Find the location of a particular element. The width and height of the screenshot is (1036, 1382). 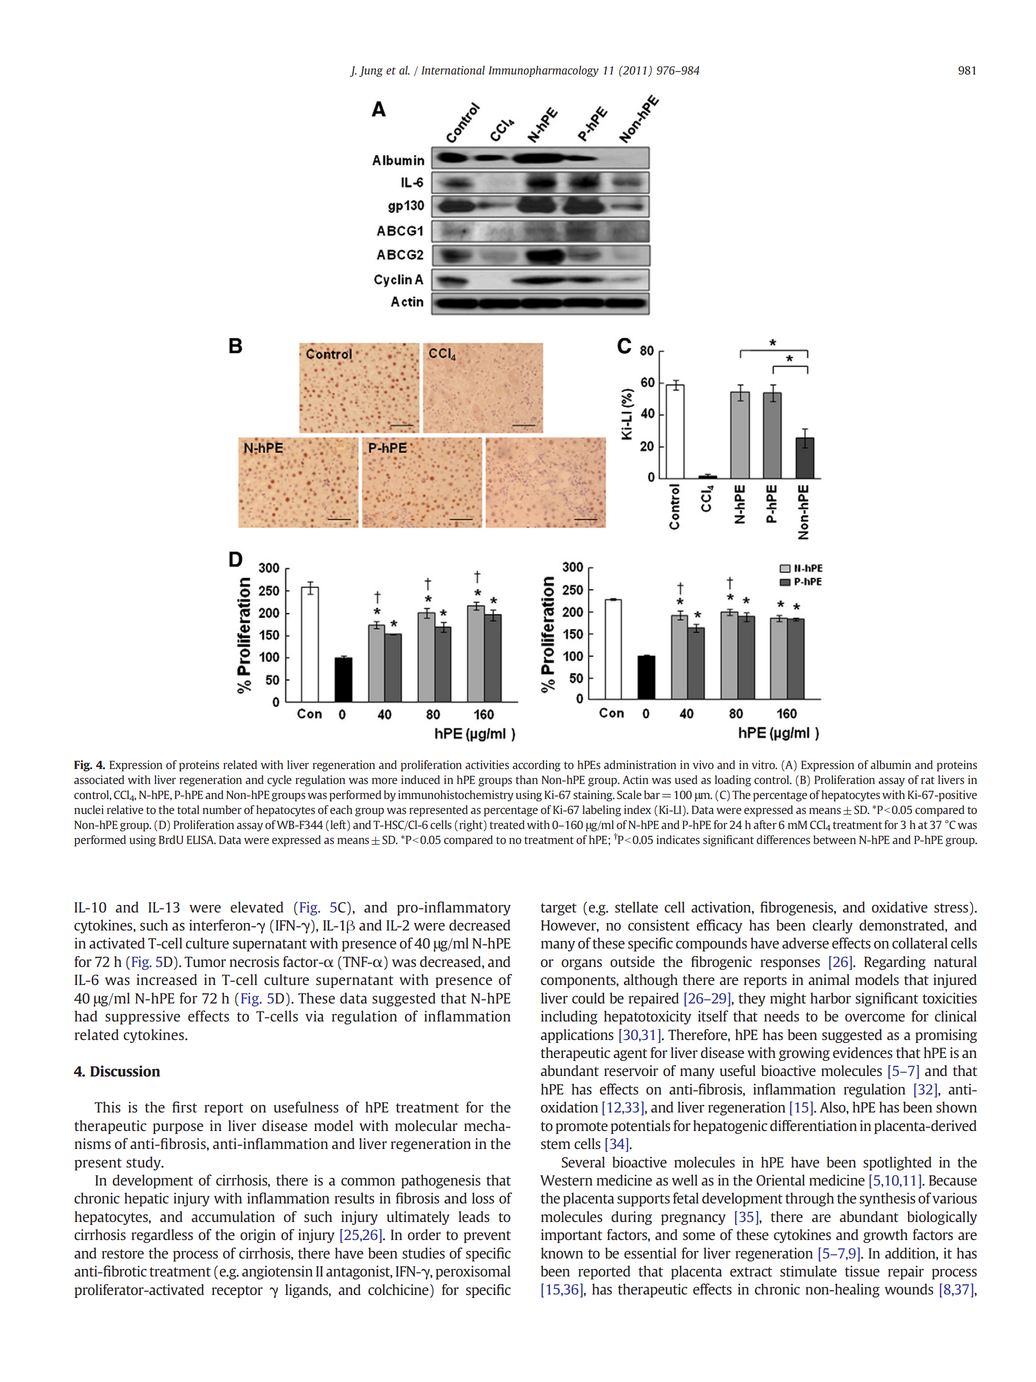

albumin is located at coordinates (890, 764).
